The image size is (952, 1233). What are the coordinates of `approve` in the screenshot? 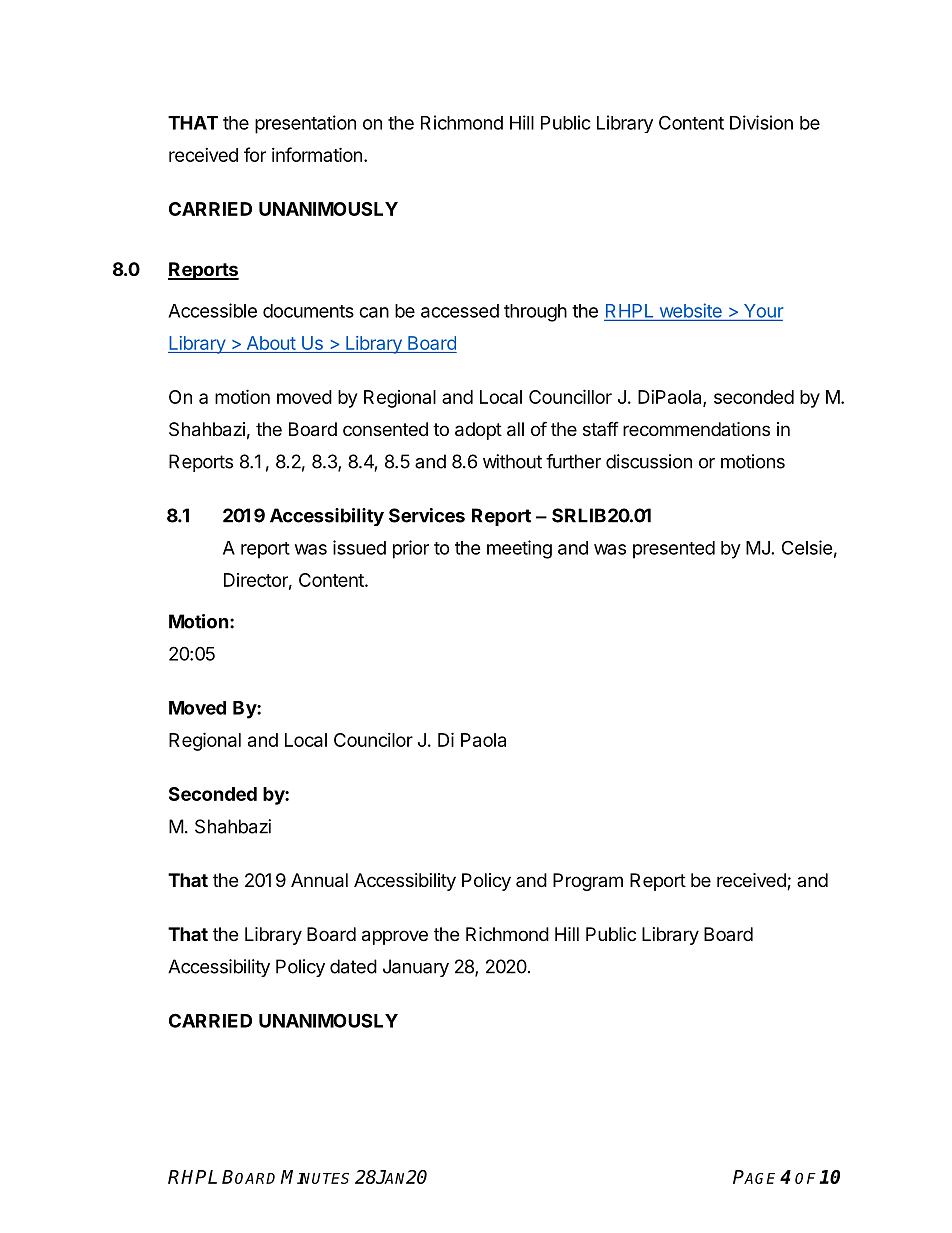 It's located at (395, 937).
